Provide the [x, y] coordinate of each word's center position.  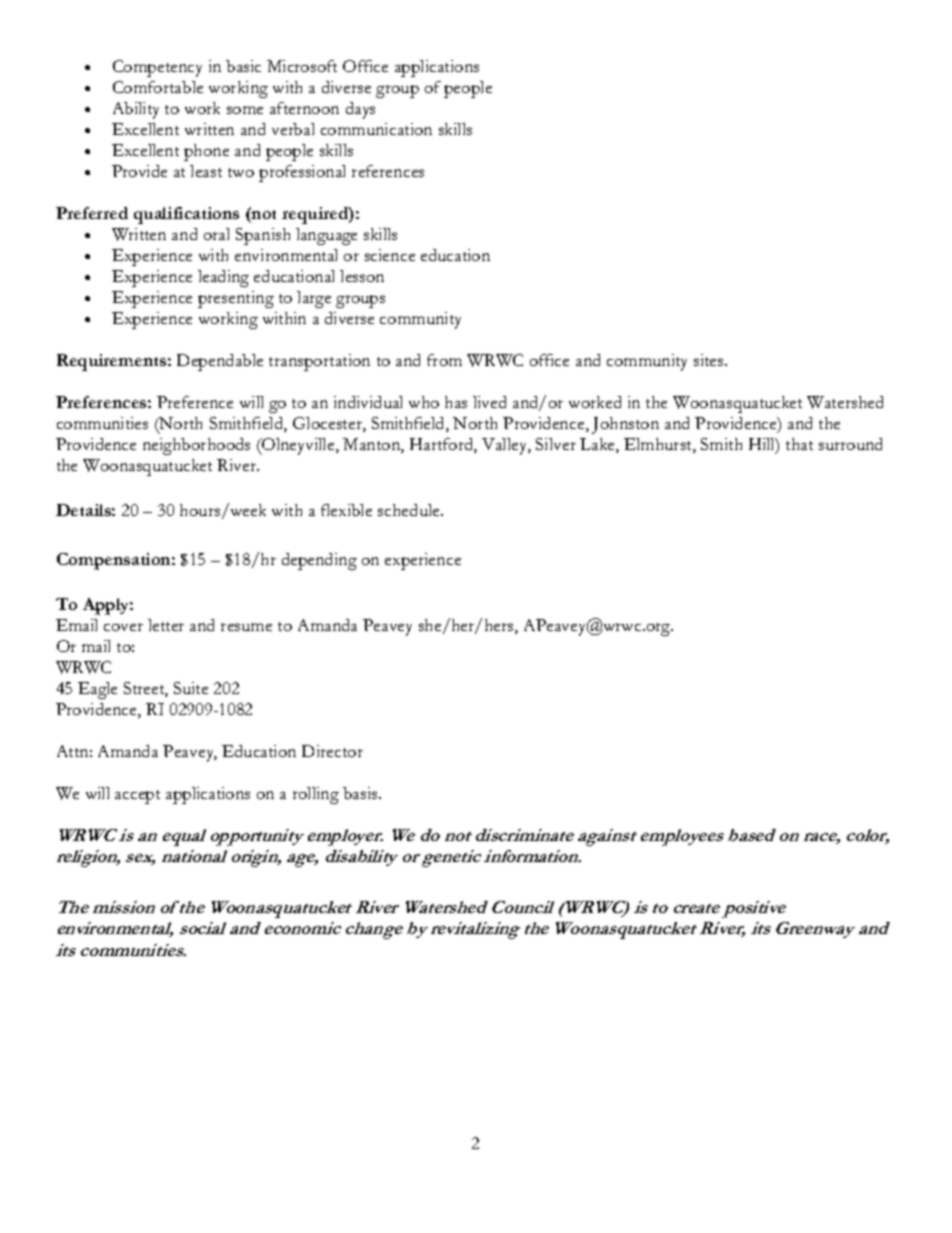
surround [850, 444]
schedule [410, 510]
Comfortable [158, 87]
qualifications [186, 215]
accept [137, 797]
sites [710, 360]
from [444, 360]
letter [166, 625]
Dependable [220, 362]
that [799, 444]
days [360, 110]
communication [376, 129]
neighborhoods [196, 446]
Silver [556, 444]
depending [319, 561]
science [390, 255]
